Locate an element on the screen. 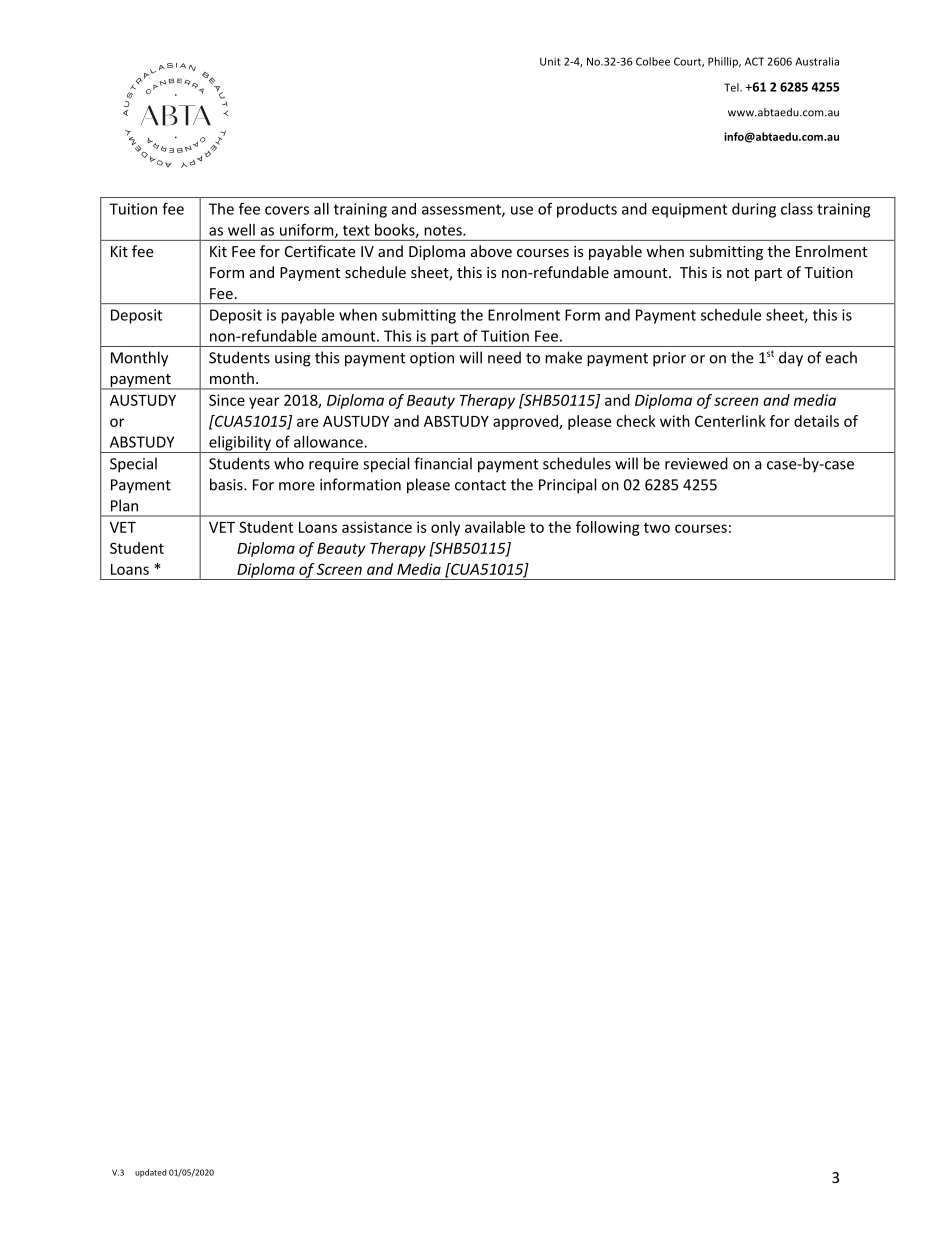 The height and width of the screenshot is (1233, 952). two is located at coordinates (657, 527).
